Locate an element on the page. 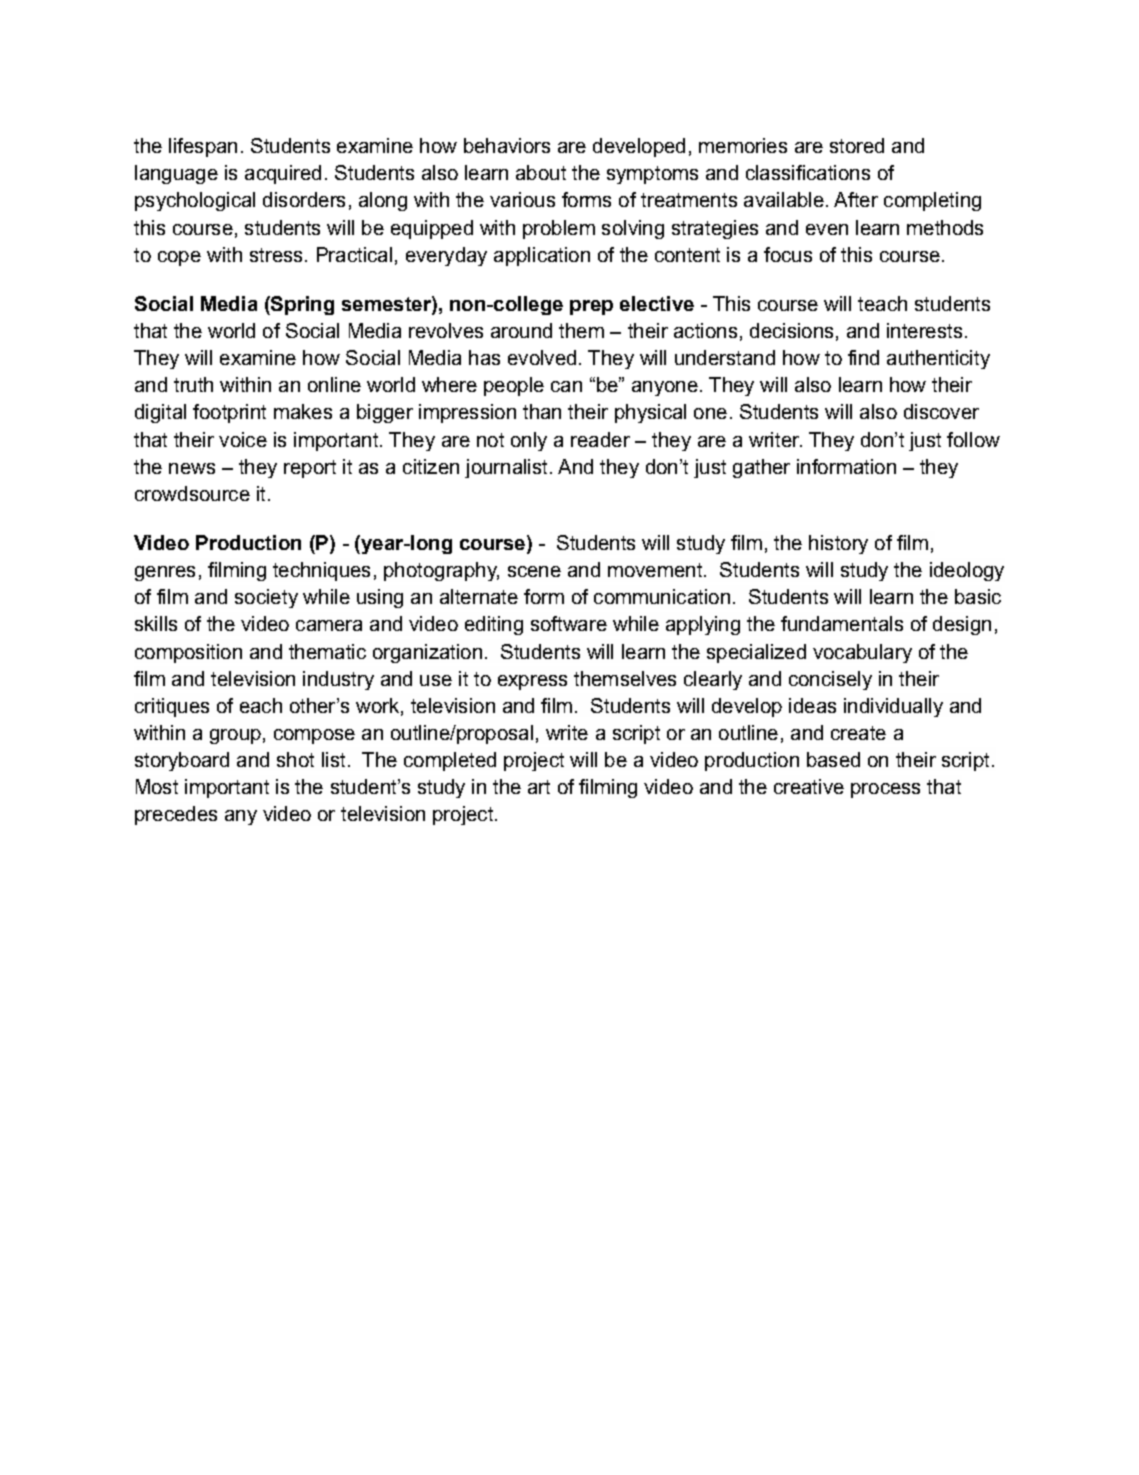 The image size is (1139, 1475). composition is located at coordinates (188, 653).
